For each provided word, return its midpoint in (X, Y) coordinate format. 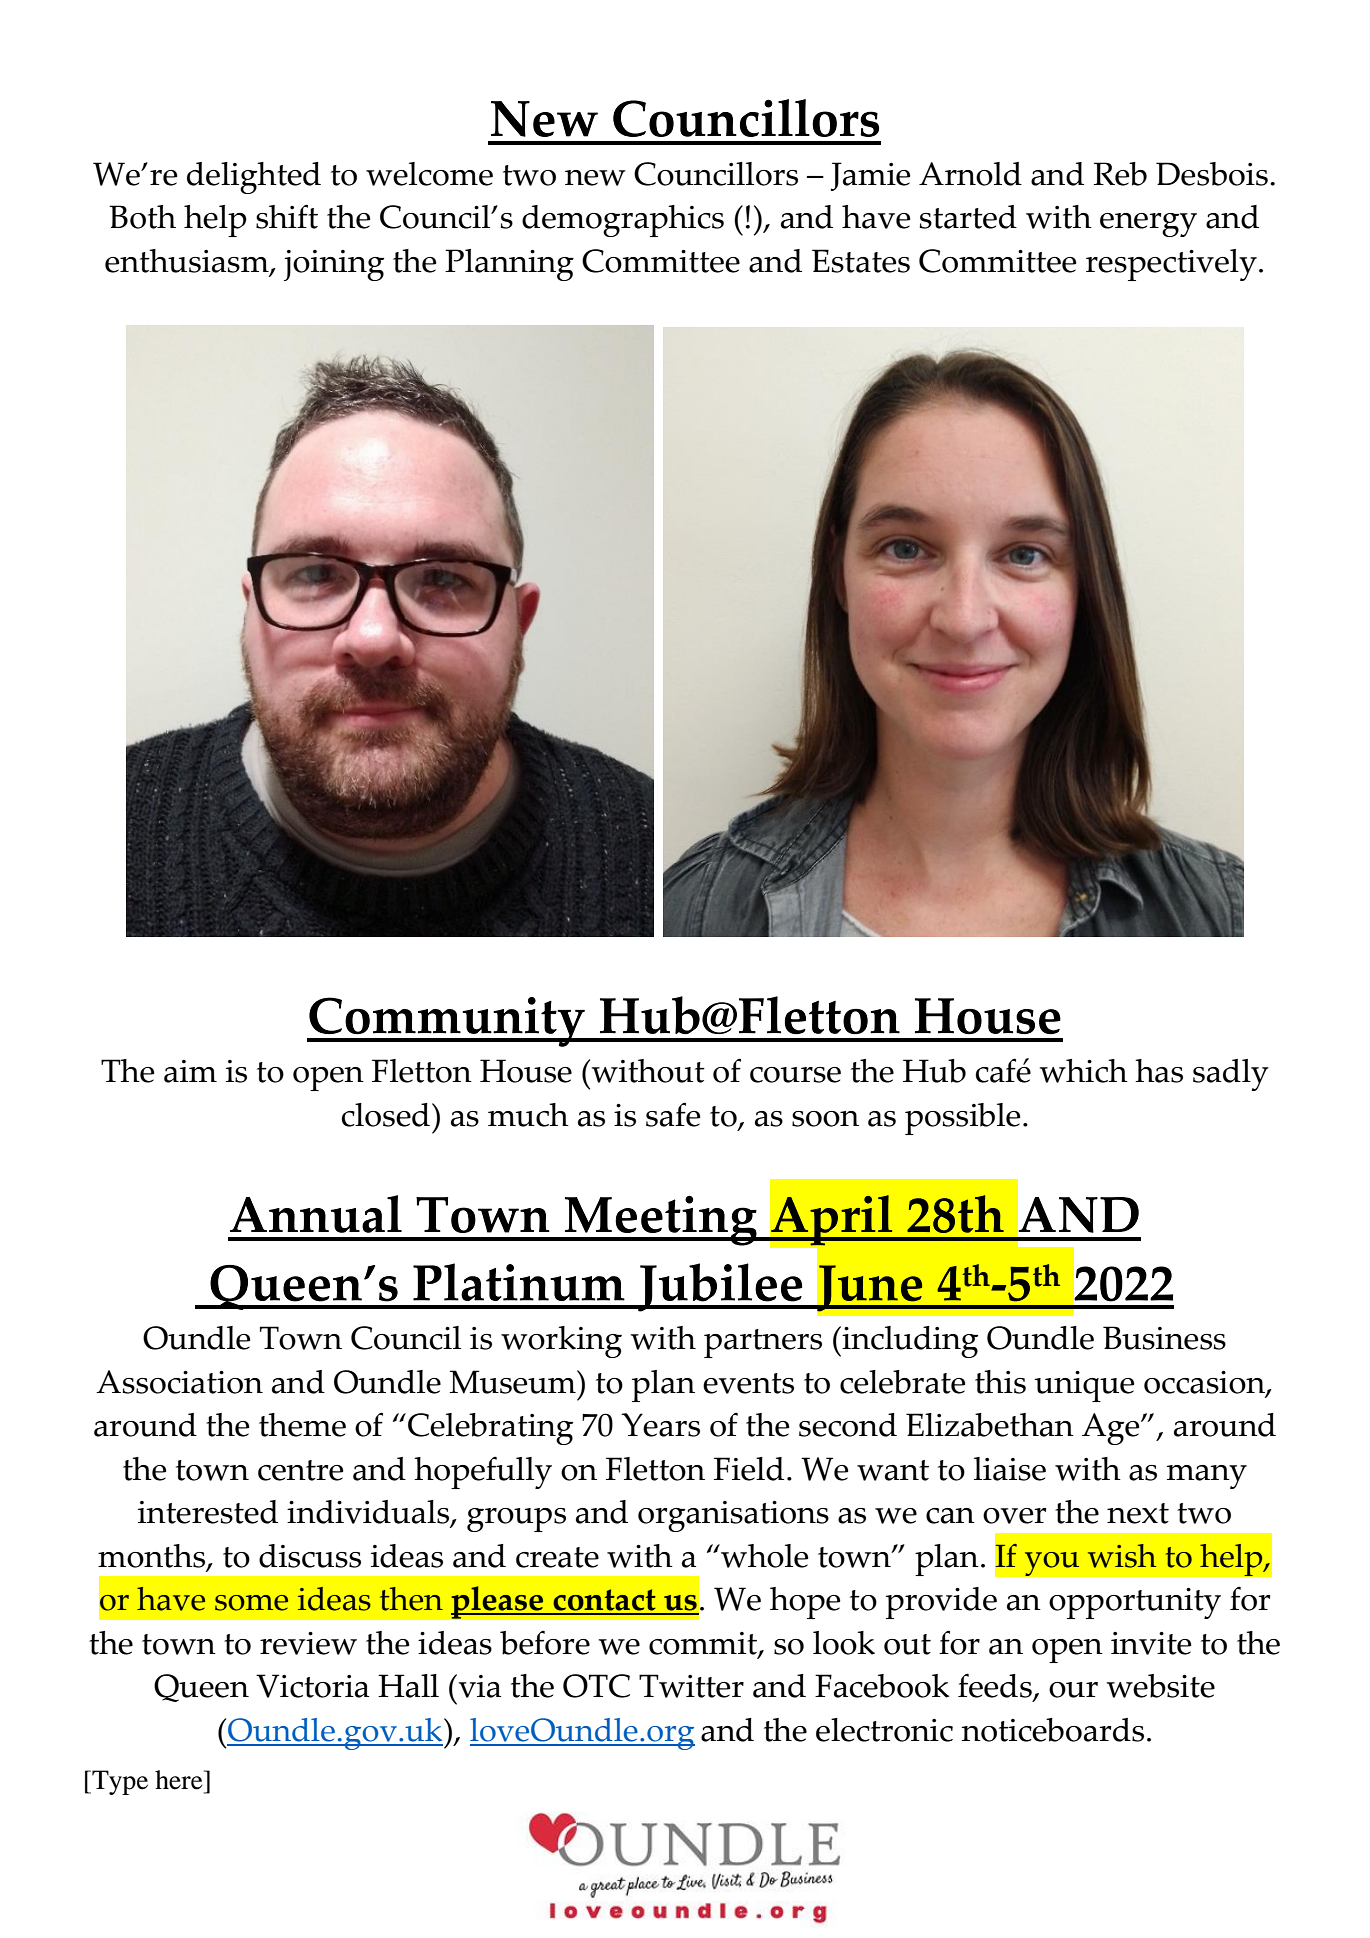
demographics (623, 221)
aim (190, 1071)
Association (179, 1382)
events (748, 1383)
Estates (861, 261)
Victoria (312, 1686)
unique (1084, 1386)
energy (1148, 225)
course (795, 1075)
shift (287, 216)
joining (334, 265)
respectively (1171, 265)
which (1084, 1071)
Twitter (691, 1686)
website (1161, 1686)
